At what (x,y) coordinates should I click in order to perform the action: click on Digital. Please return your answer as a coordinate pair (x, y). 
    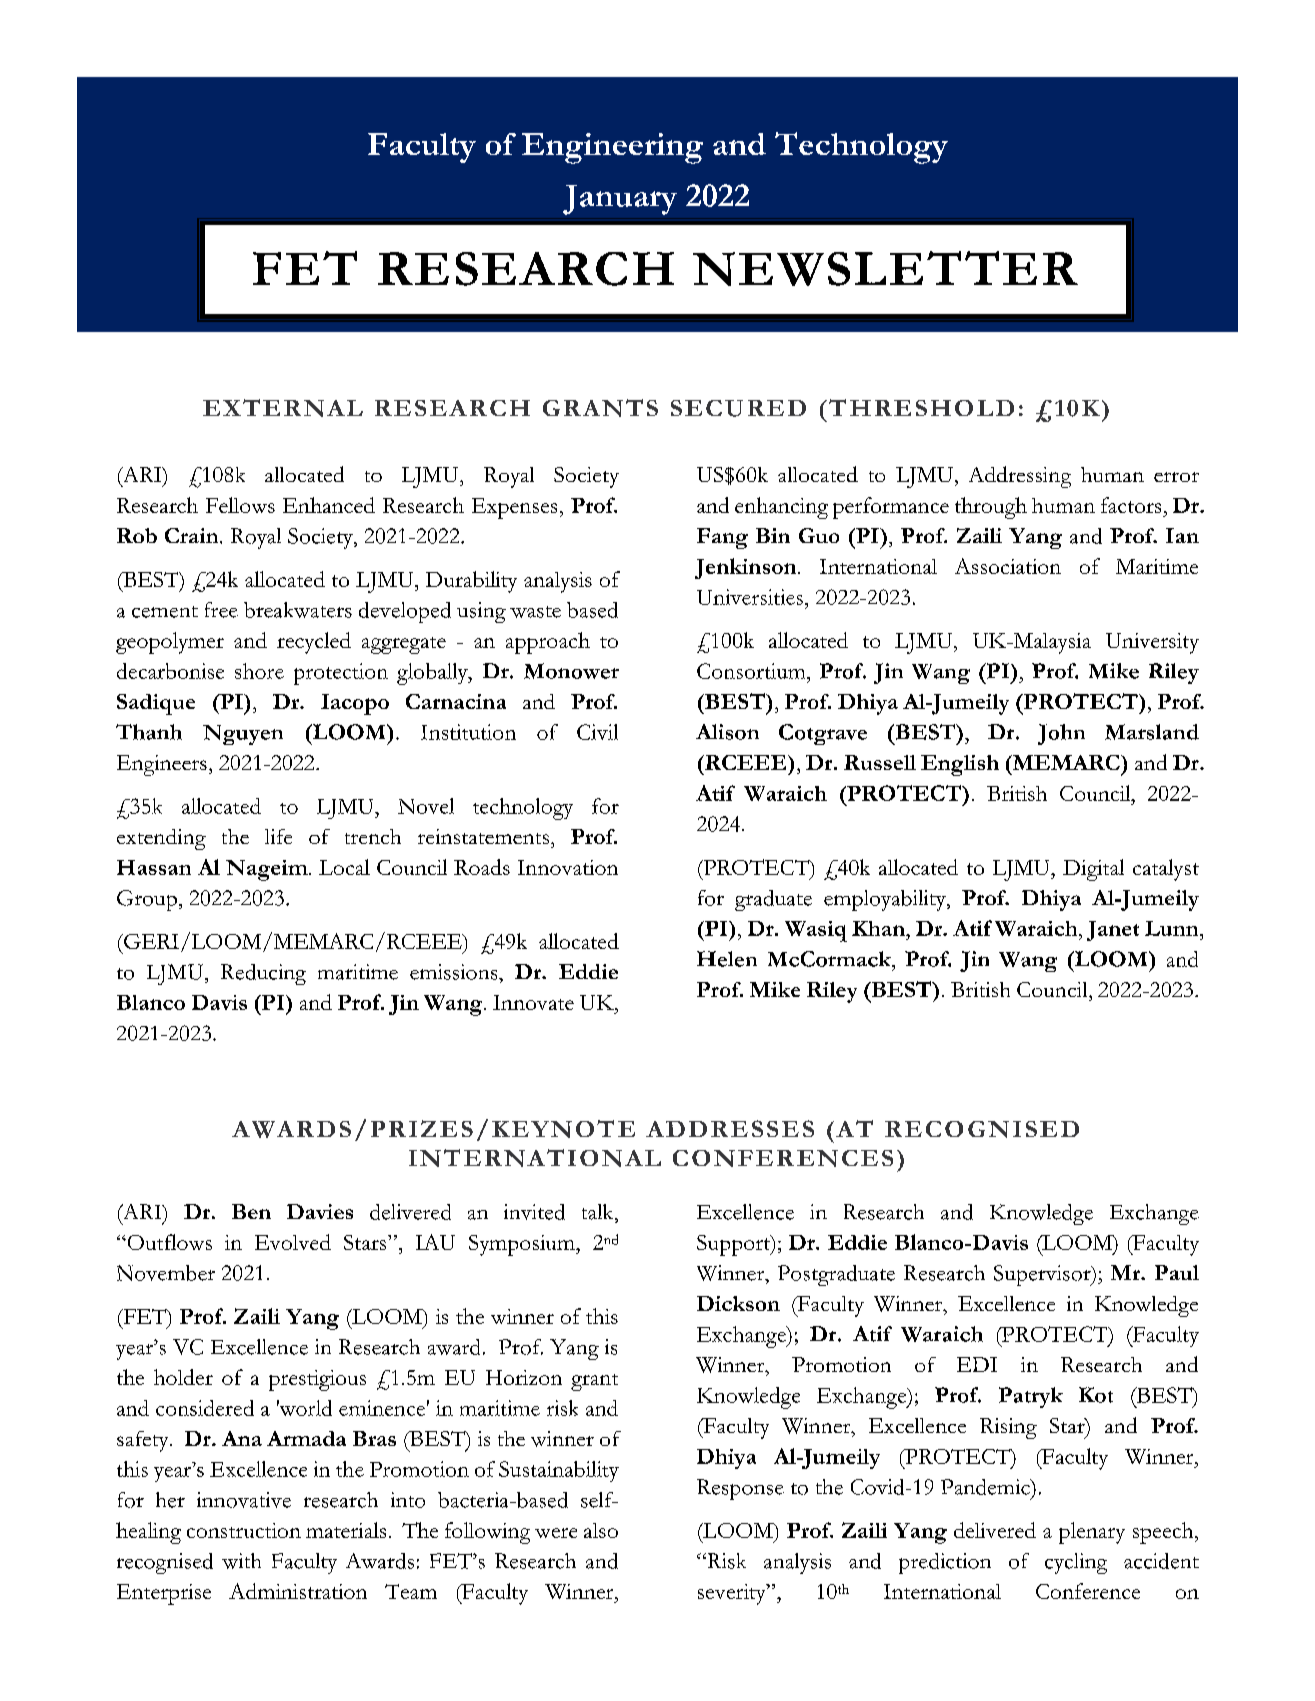
    Looking at the image, I should click on (1093, 870).
